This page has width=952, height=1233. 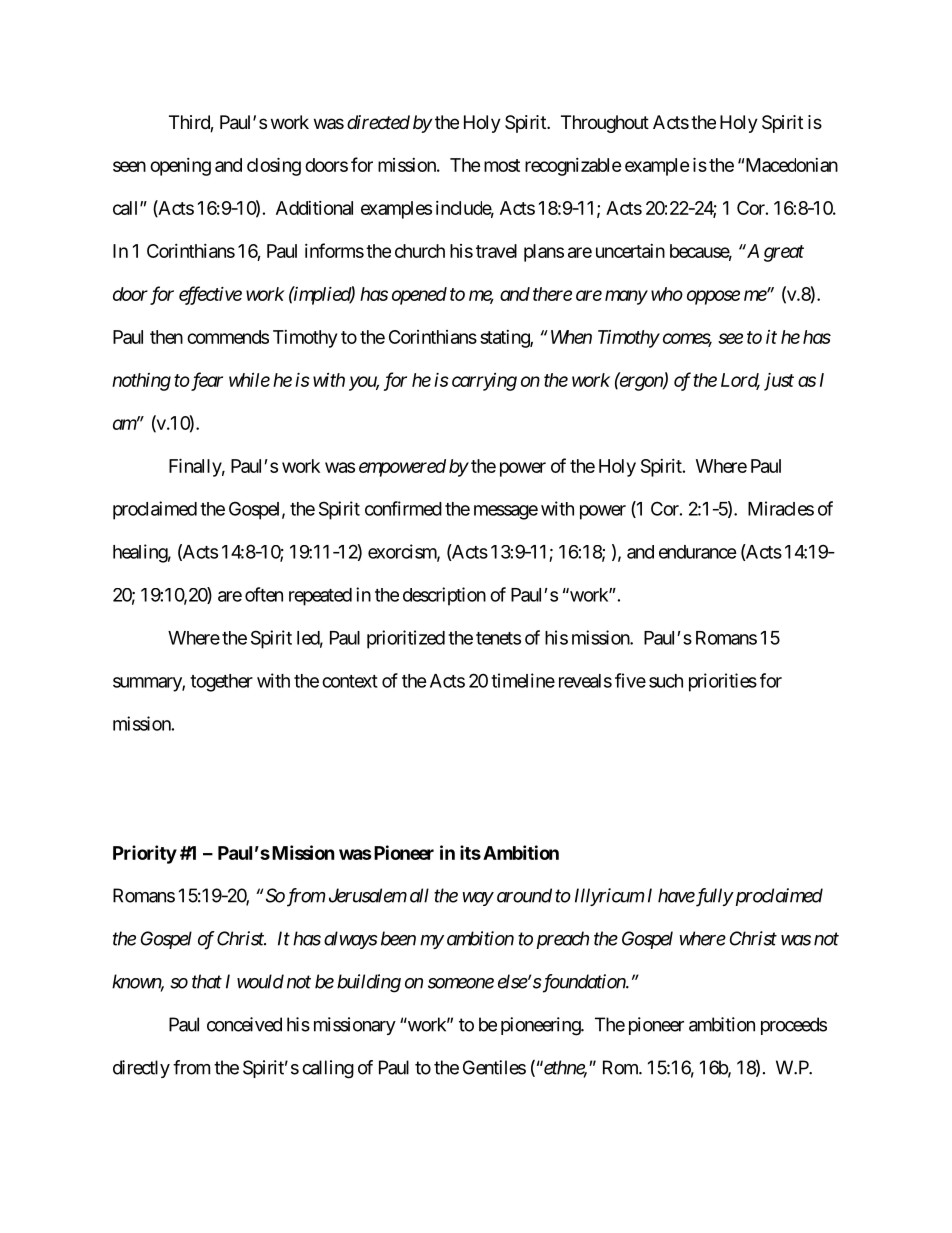 I want to click on often, so click(x=264, y=594).
